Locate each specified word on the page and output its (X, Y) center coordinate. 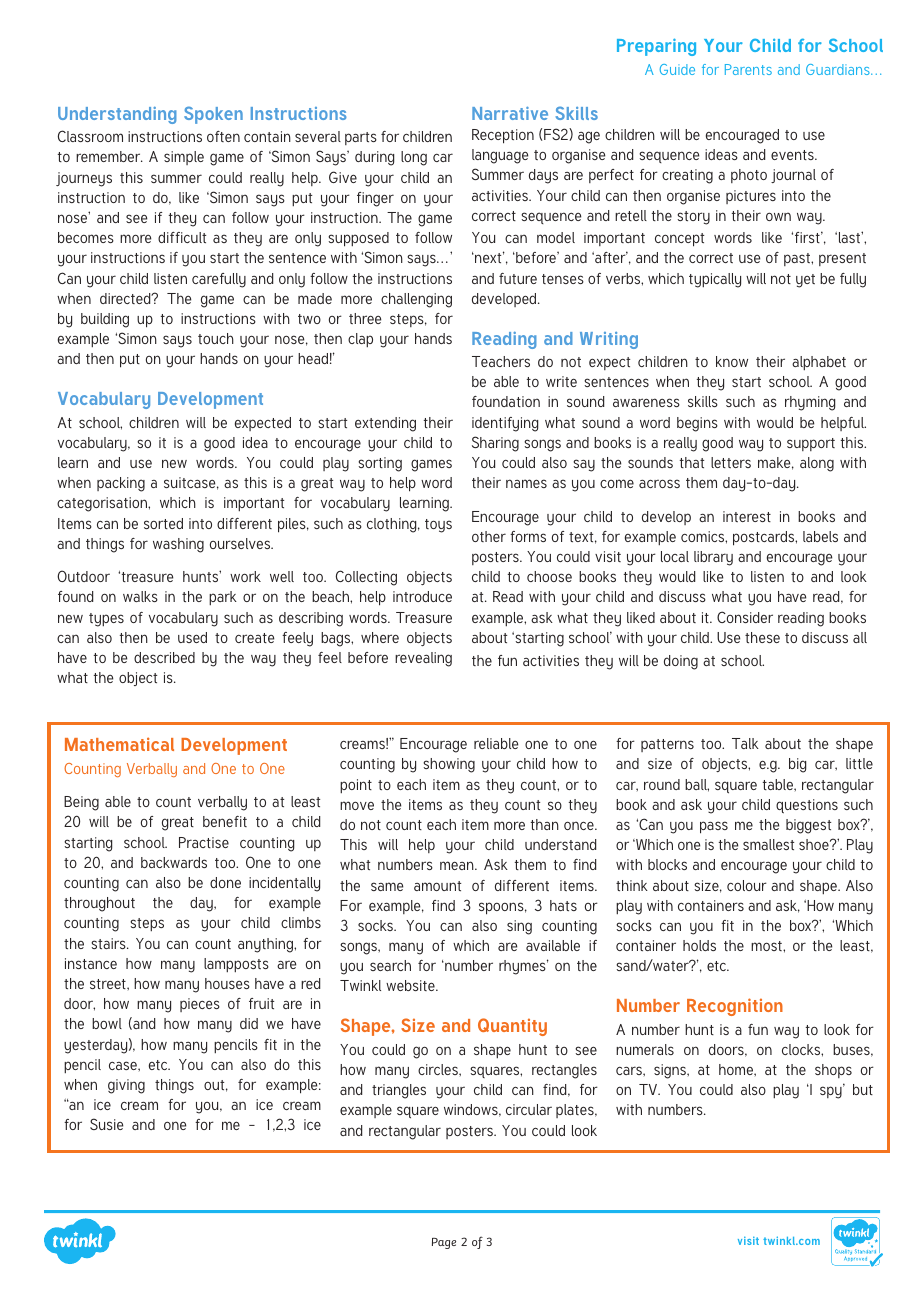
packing (121, 484)
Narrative (510, 113)
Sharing (495, 444)
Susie (106, 1124)
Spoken (213, 115)
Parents (748, 69)
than (545, 824)
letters (731, 462)
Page (444, 1243)
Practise (204, 842)
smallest (768, 844)
